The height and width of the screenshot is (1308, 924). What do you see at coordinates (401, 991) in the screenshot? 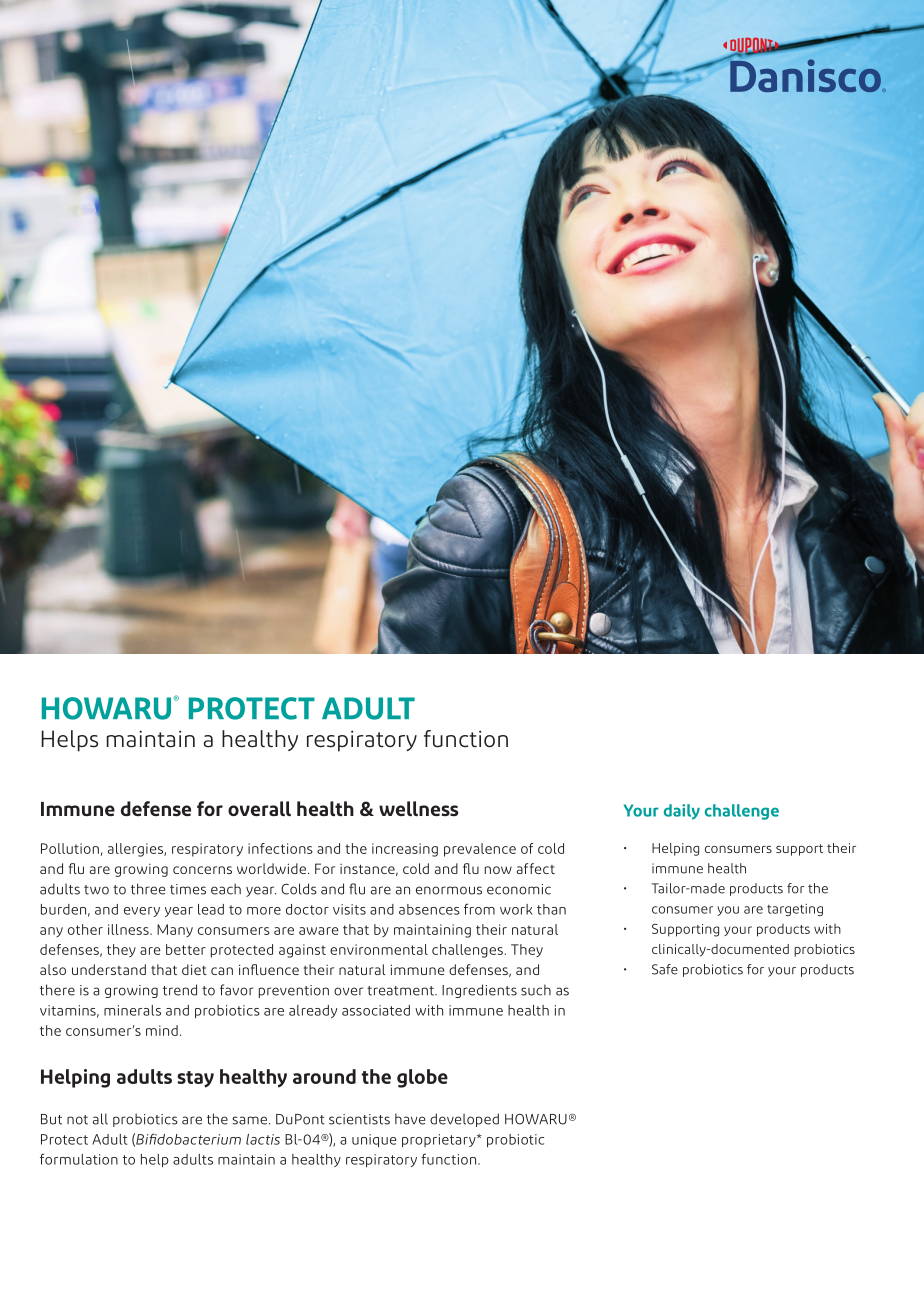
I see `treatment` at bounding box center [401, 991].
